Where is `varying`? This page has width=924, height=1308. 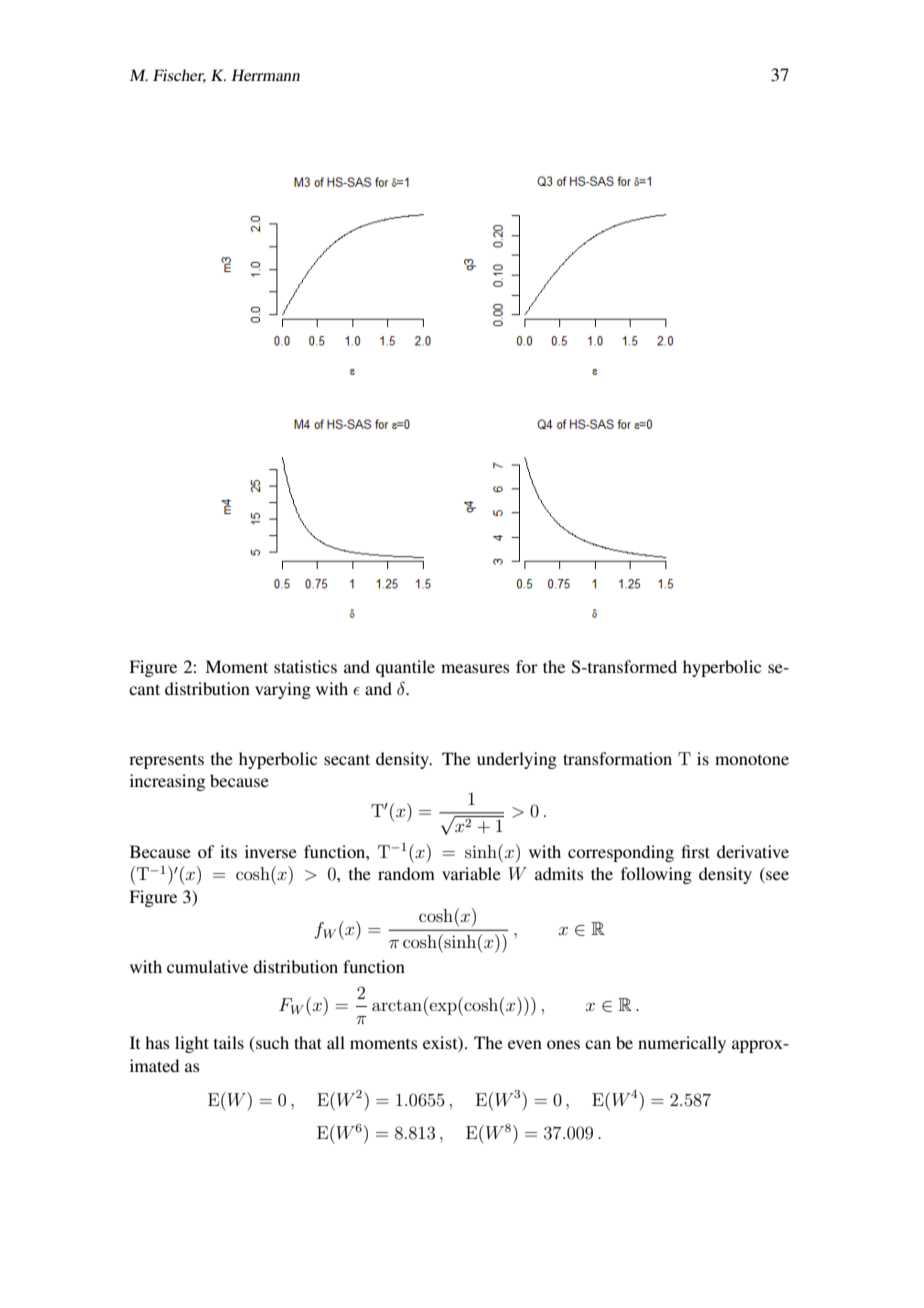 varying is located at coordinates (283, 690).
